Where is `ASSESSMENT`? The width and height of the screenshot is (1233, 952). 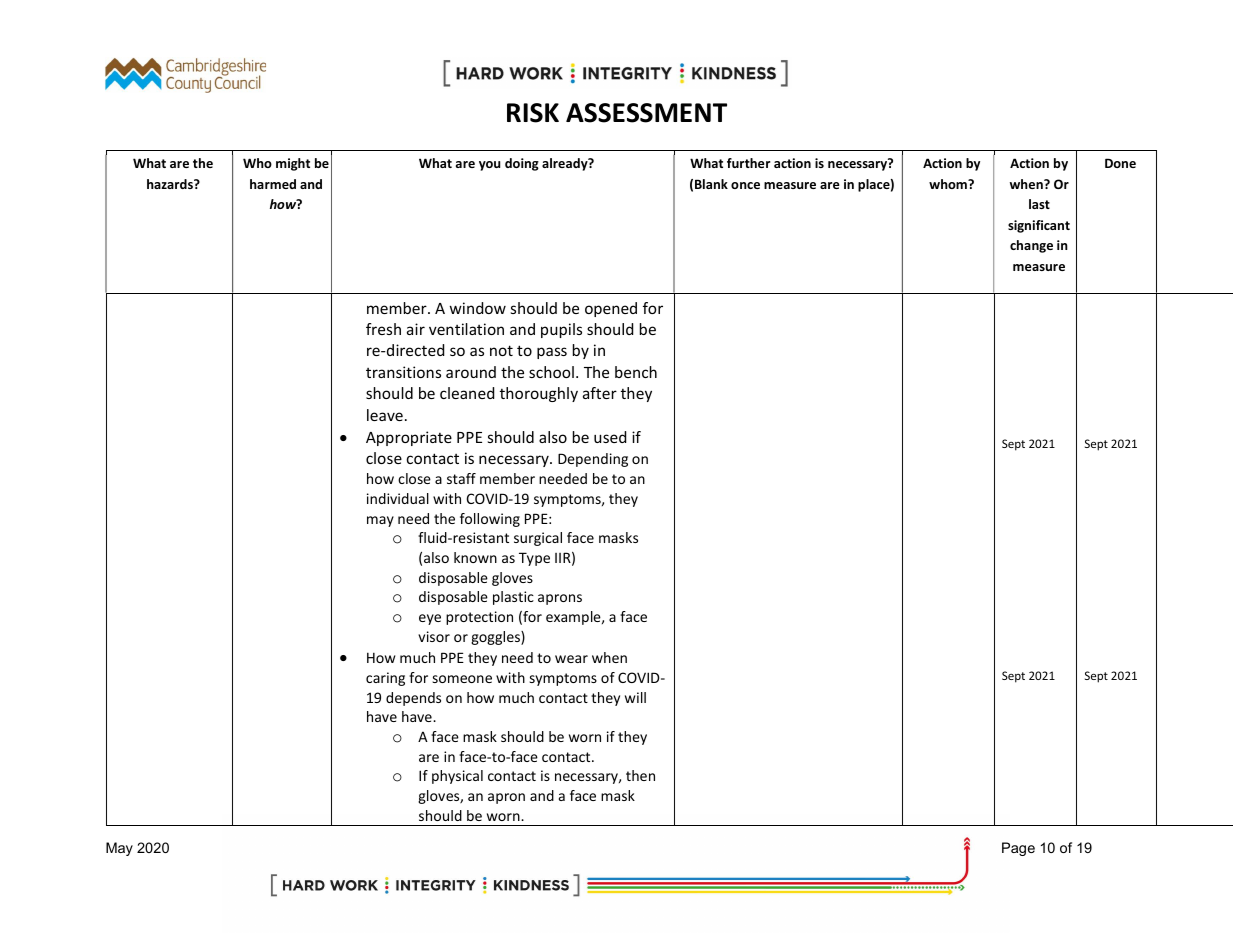
ASSESSMENT is located at coordinates (646, 113).
